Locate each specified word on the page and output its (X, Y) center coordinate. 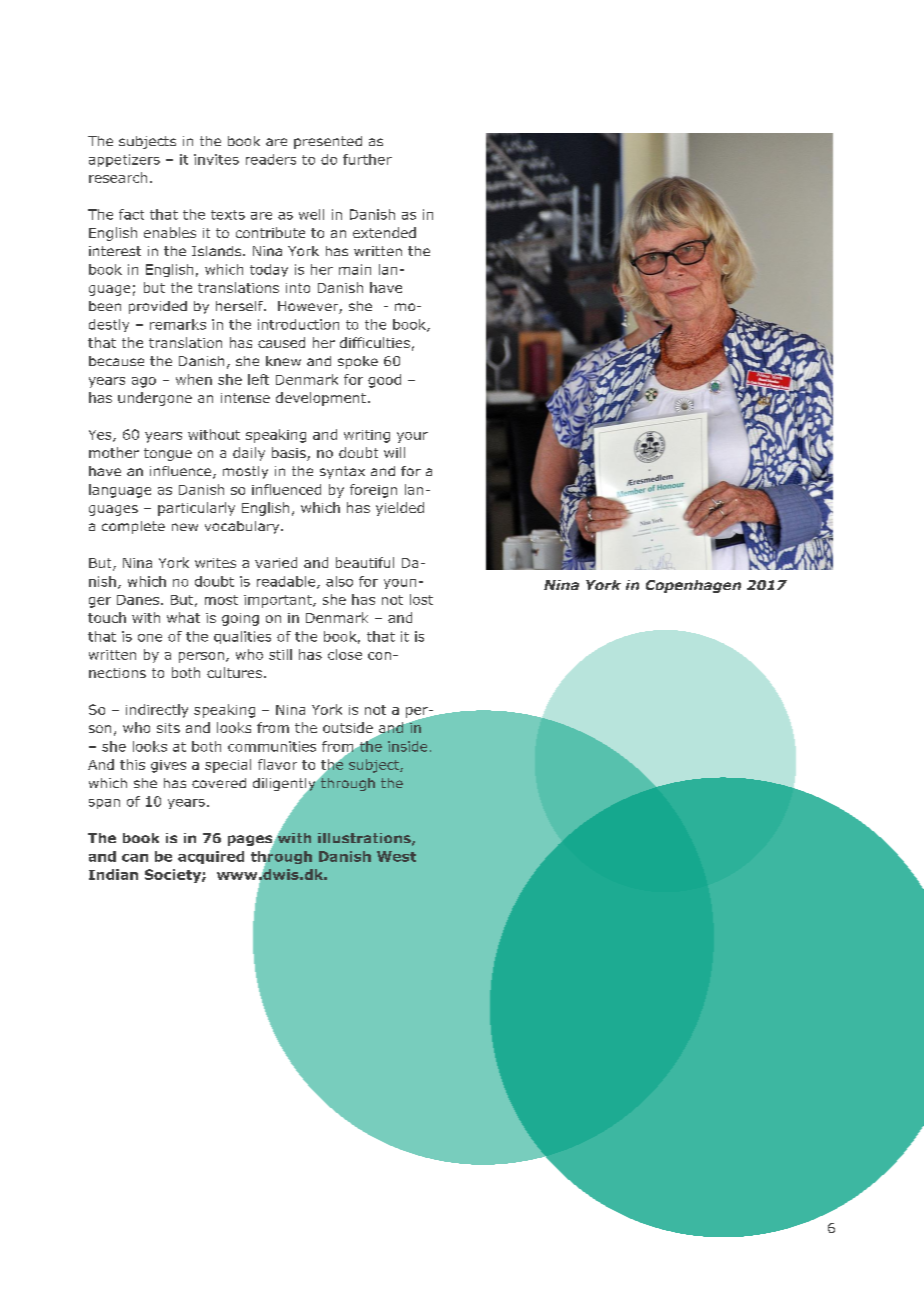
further (367, 159)
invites (216, 159)
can (135, 858)
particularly (196, 509)
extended (384, 232)
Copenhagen (693, 586)
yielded (400, 509)
